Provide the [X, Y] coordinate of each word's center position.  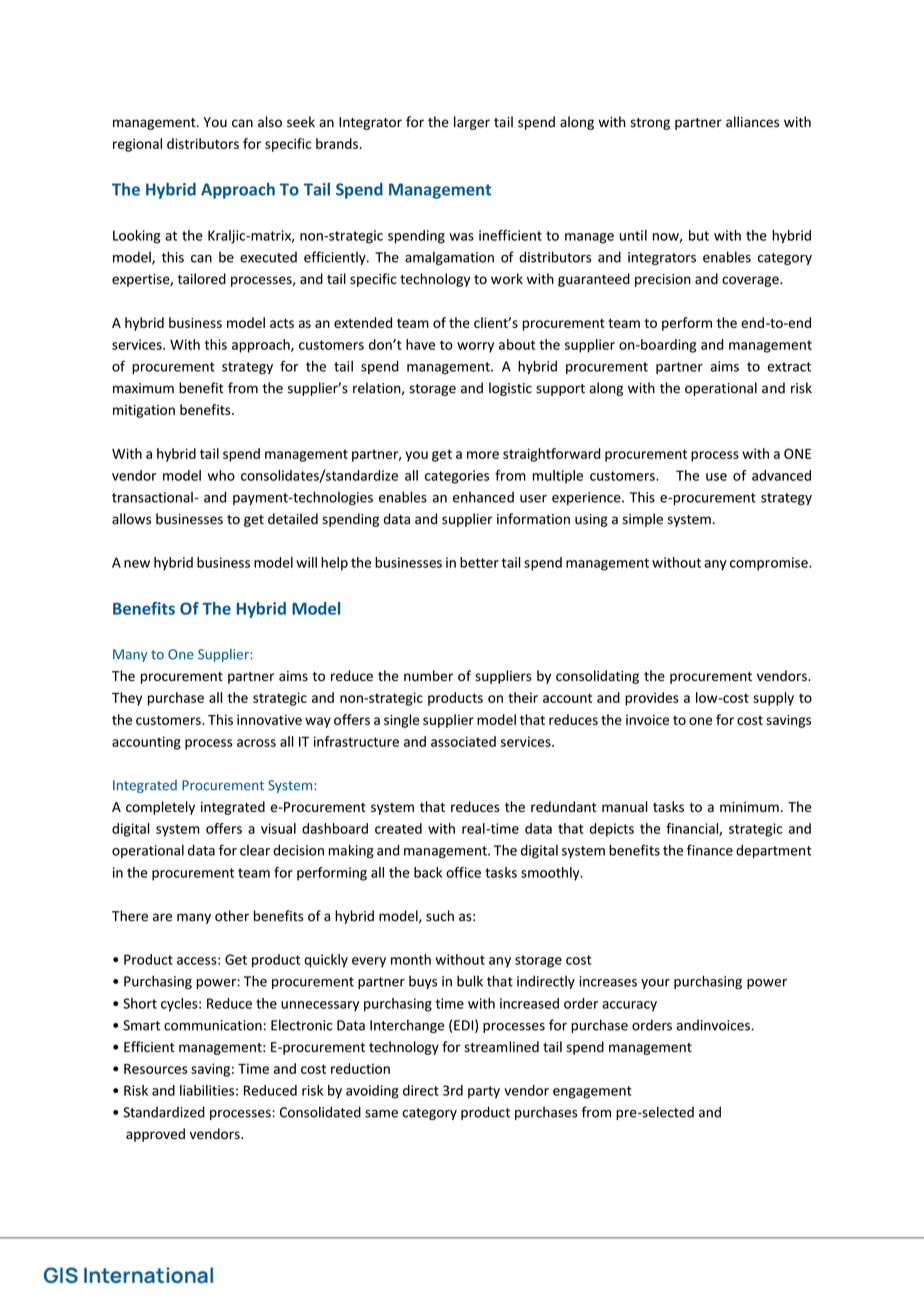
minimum [749, 807]
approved [155, 1135]
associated [463, 741]
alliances [752, 122]
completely [160, 808]
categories [457, 477]
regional [137, 145]
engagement [592, 1092]
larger [472, 123]
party [484, 1092]
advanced [781, 475]
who [221, 475]
